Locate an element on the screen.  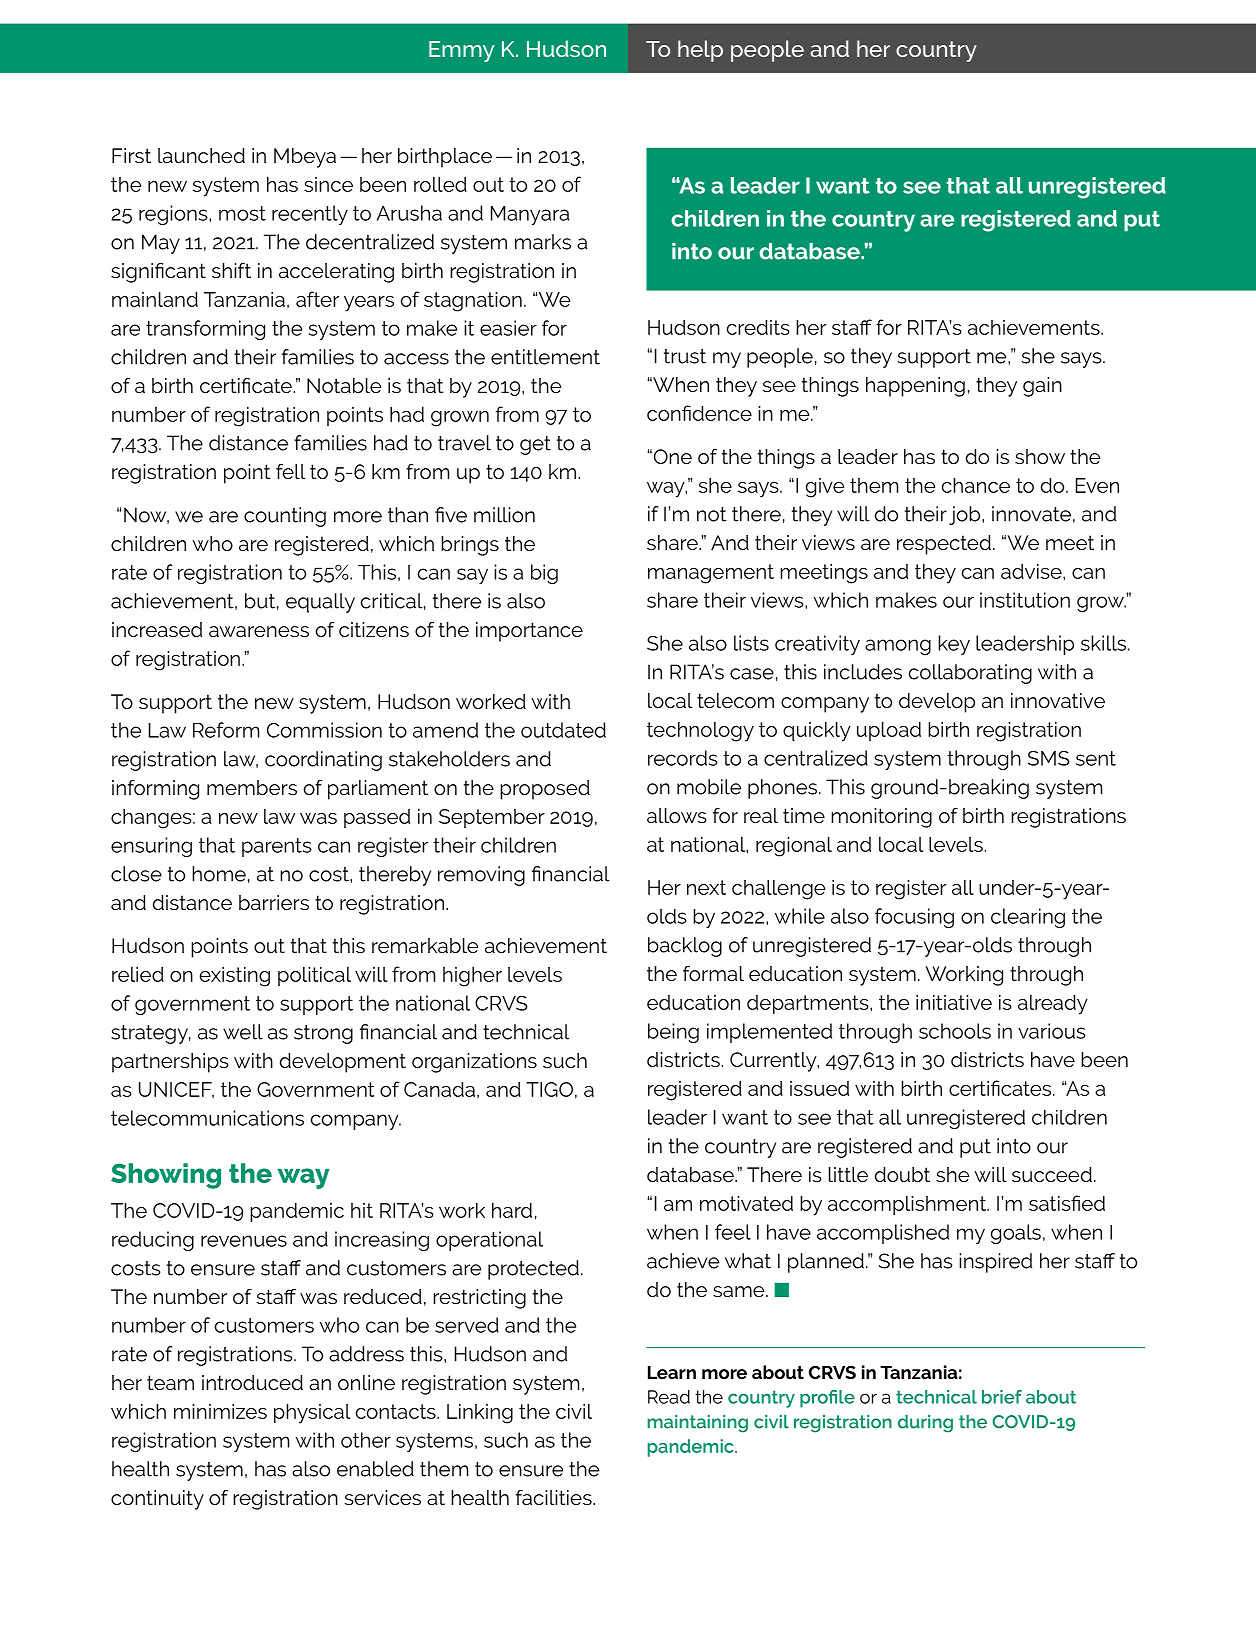
credits is located at coordinates (758, 327).
